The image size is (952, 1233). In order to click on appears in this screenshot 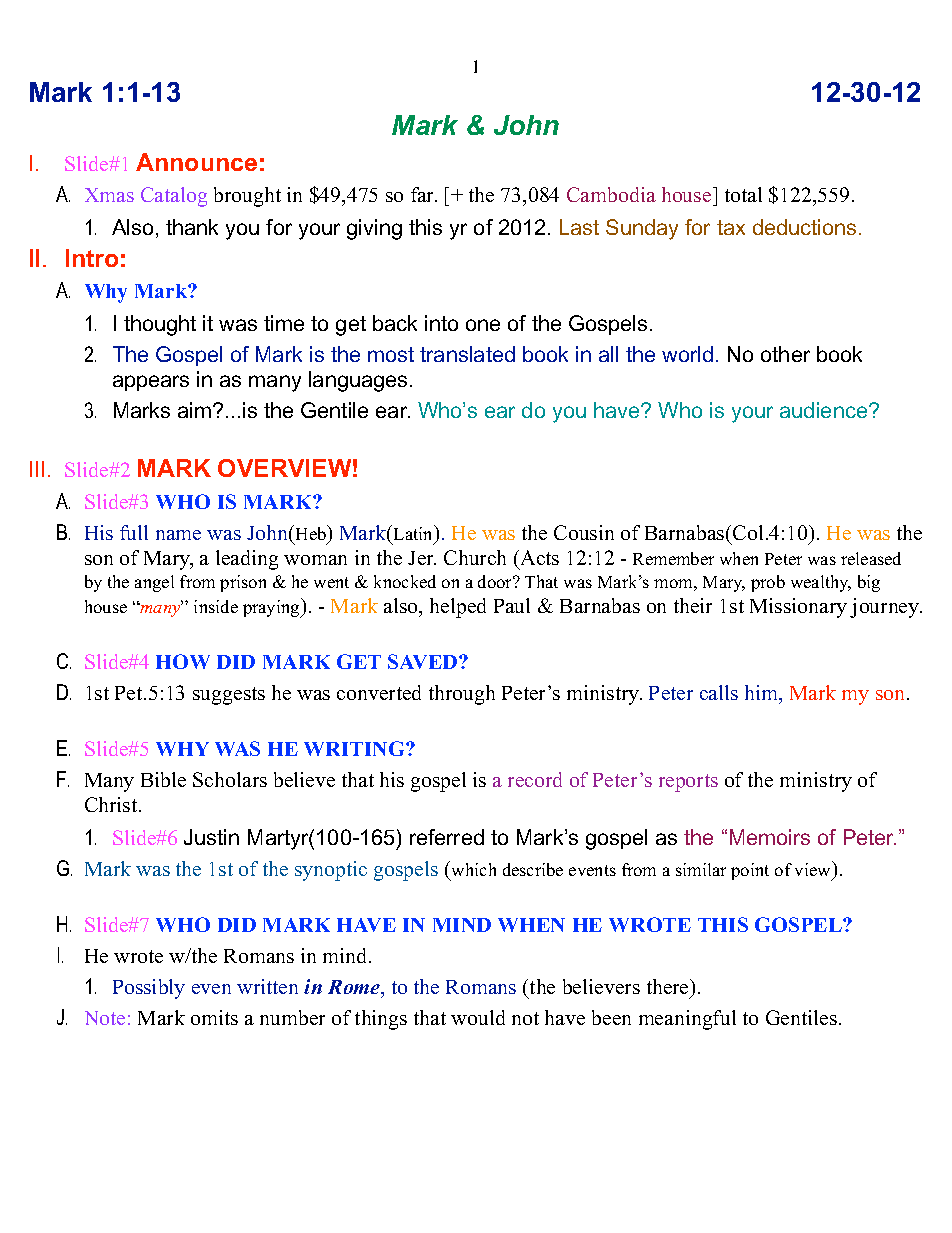, I will do `click(151, 383)`.
